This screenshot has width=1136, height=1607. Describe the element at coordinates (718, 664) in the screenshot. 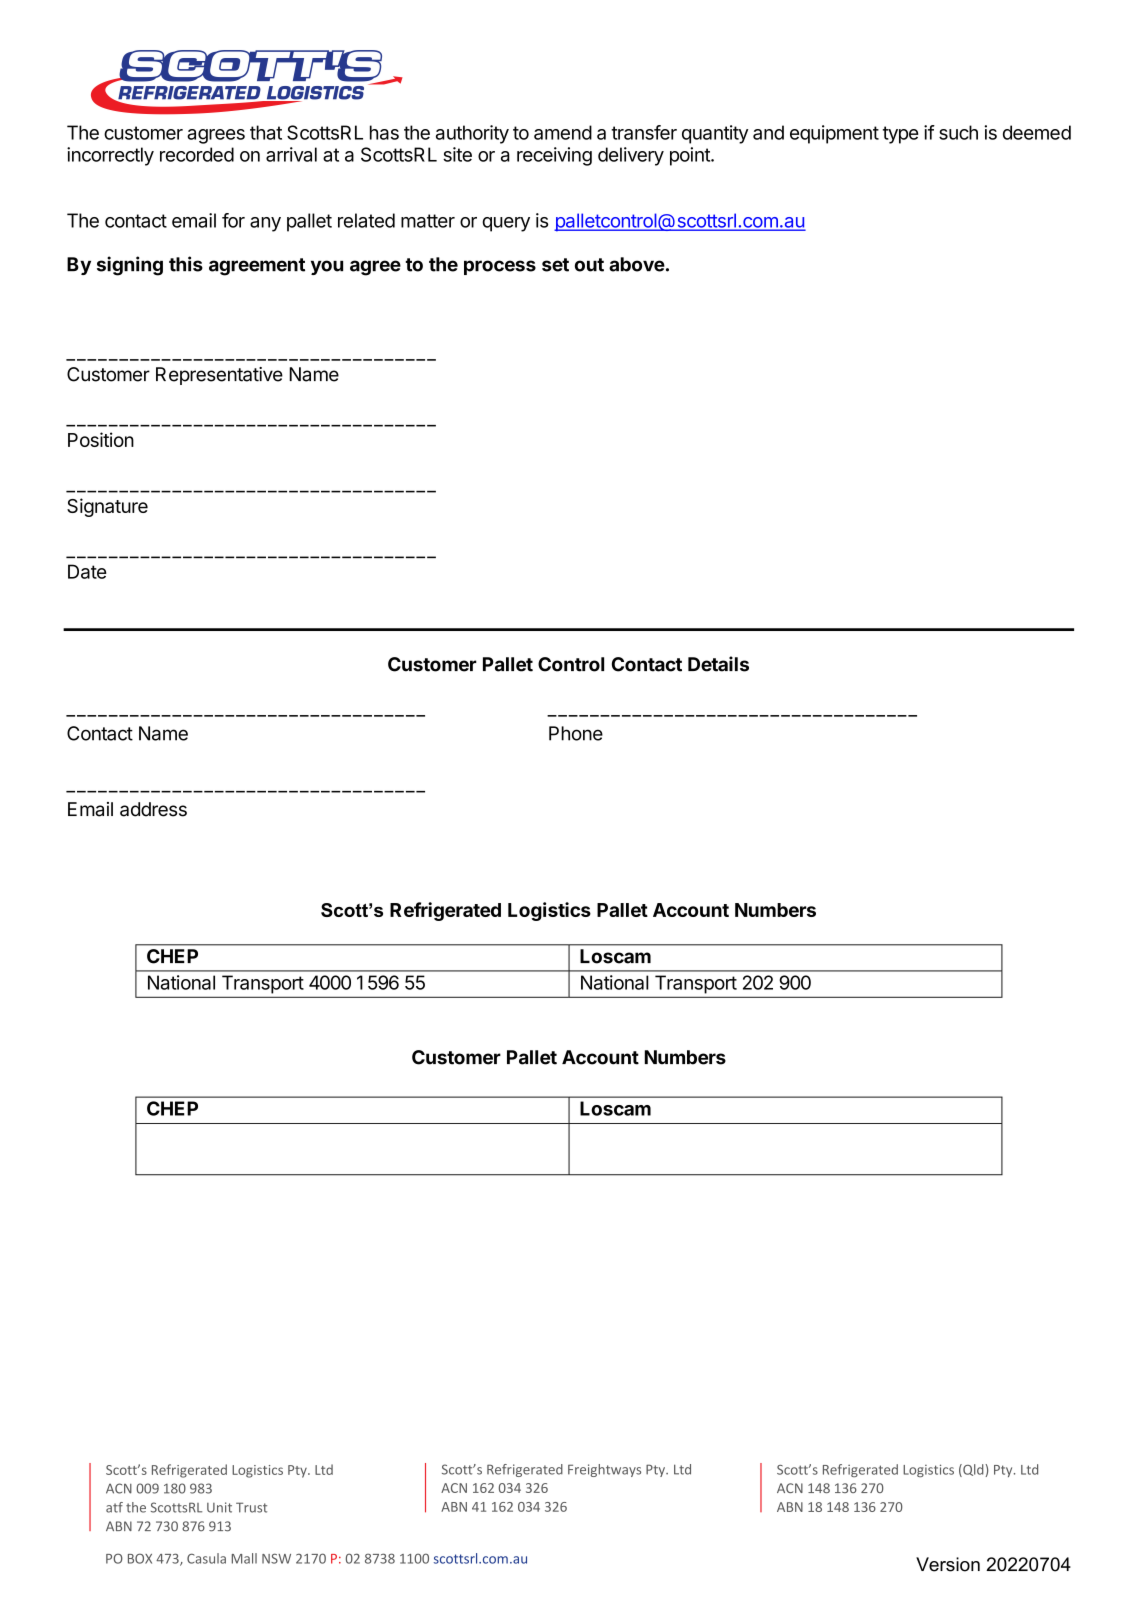

I see `Details` at that location.
